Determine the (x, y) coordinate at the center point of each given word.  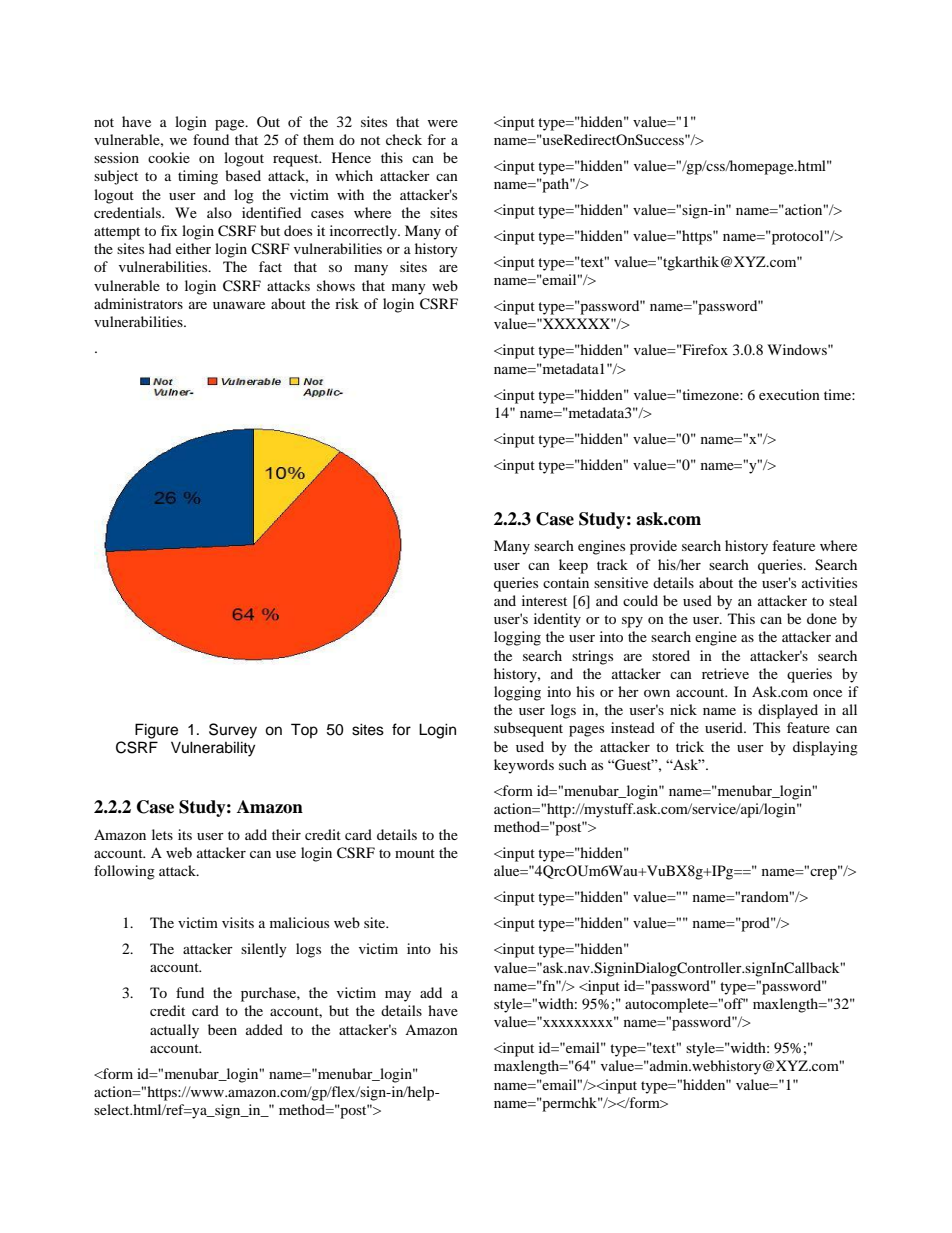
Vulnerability (213, 749)
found (211, 139)
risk (347, 303)
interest (544, 600)
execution (789, 394)
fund (190, 992)
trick (690, 746)
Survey (233, 731)
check (404, 139)
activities (829, 582)
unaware (239, 305)
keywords (524, 766)
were (443, 123)
